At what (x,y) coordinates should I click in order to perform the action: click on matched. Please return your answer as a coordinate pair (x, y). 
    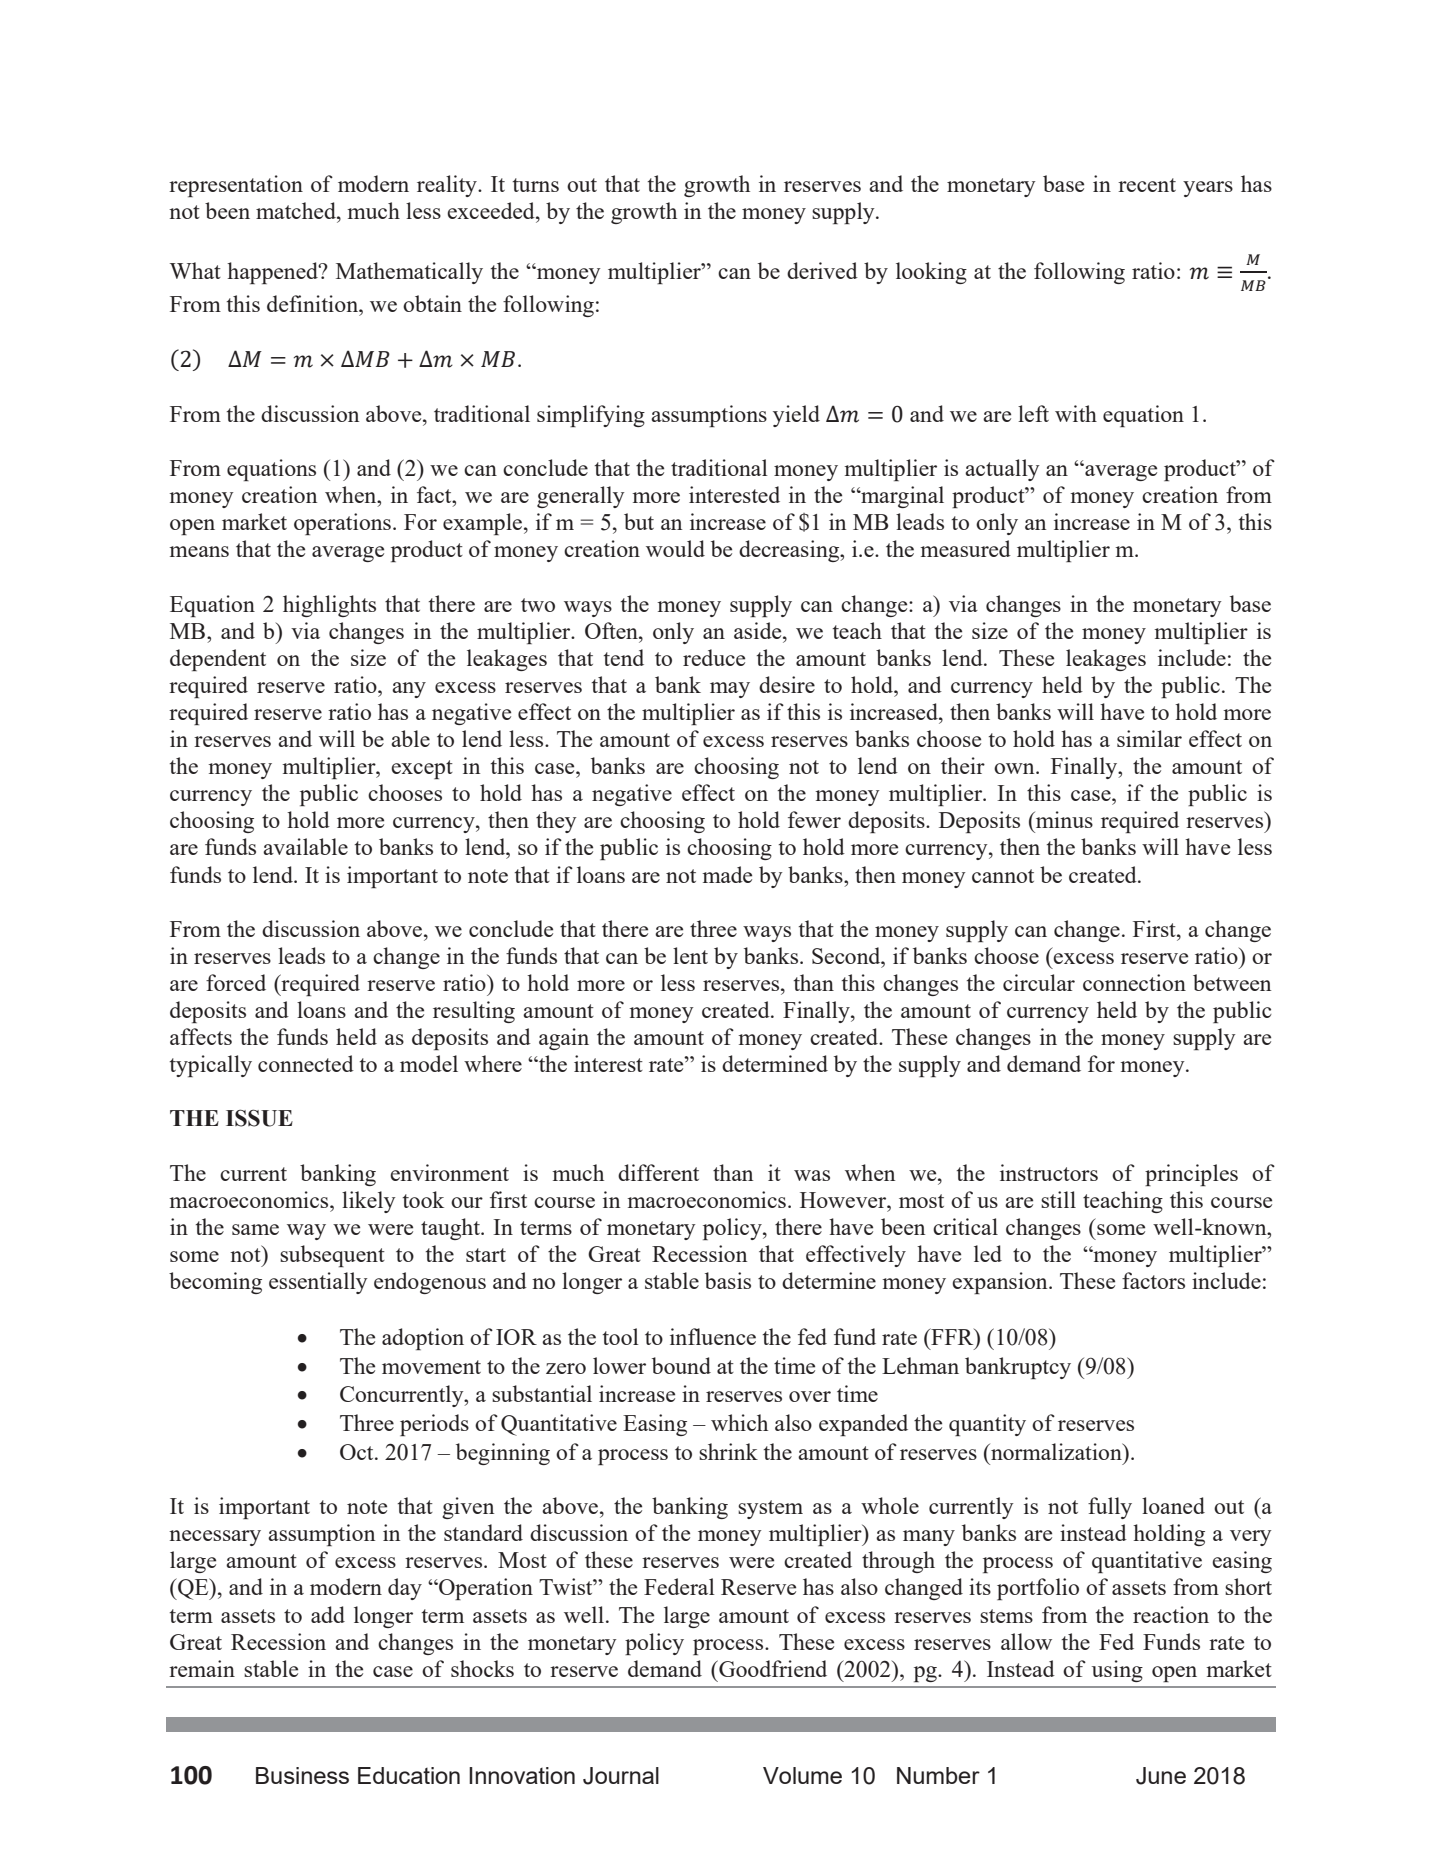
    Looking at the image, I should click on (297, 210).
